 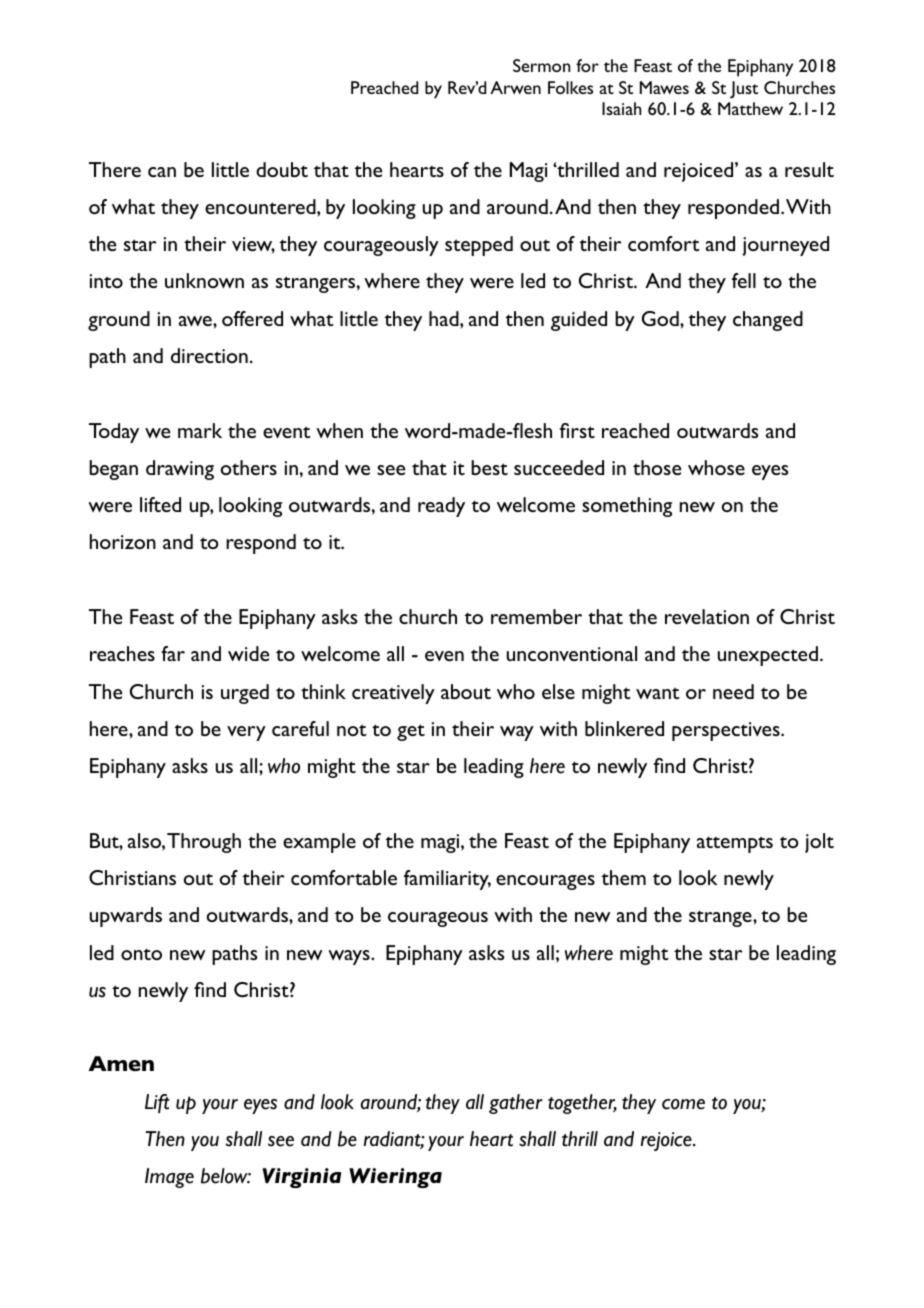 I want to click on Image, so click(x=169, y=1178).
